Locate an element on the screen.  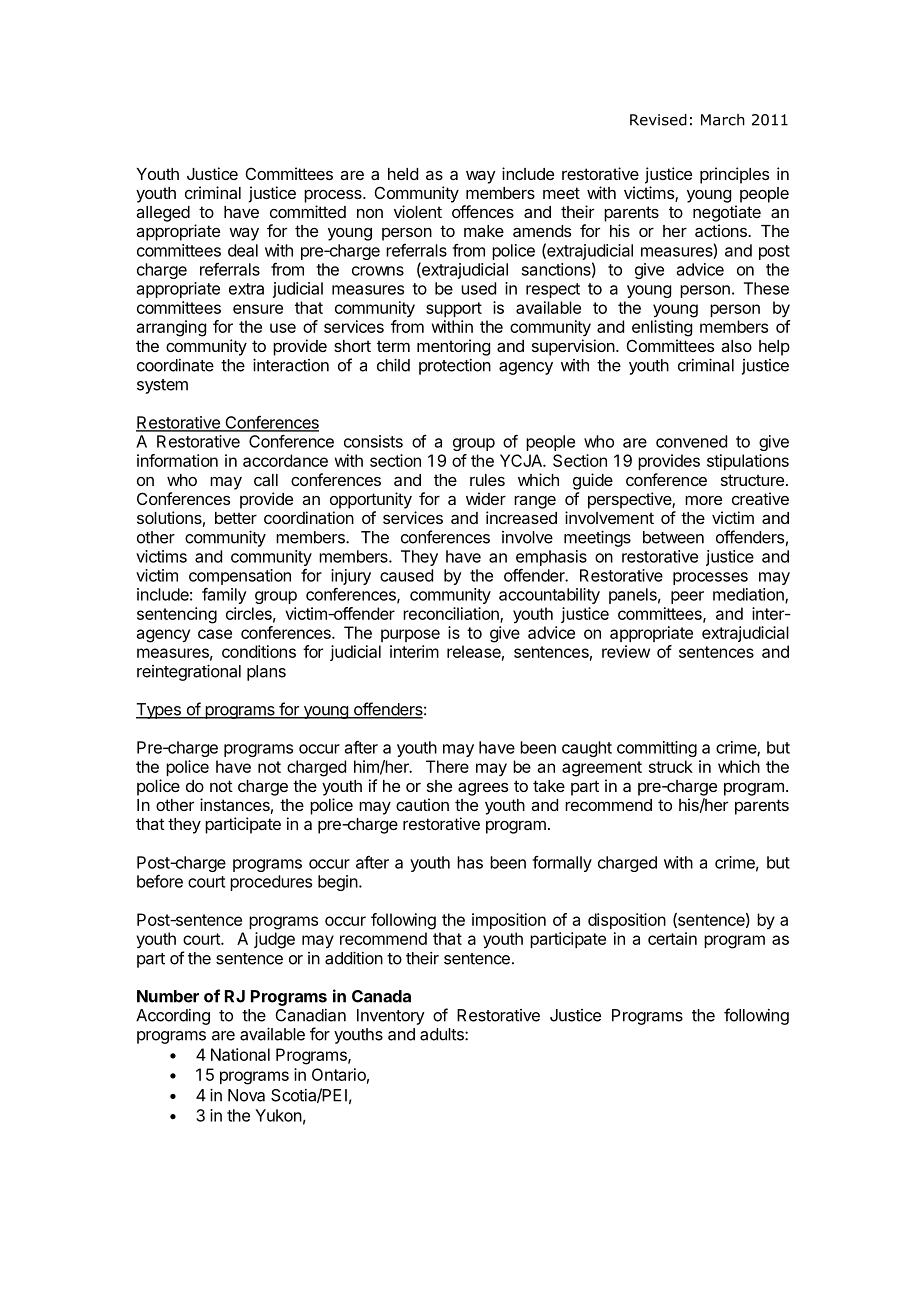
peer is located at coordinates (687, 597).
